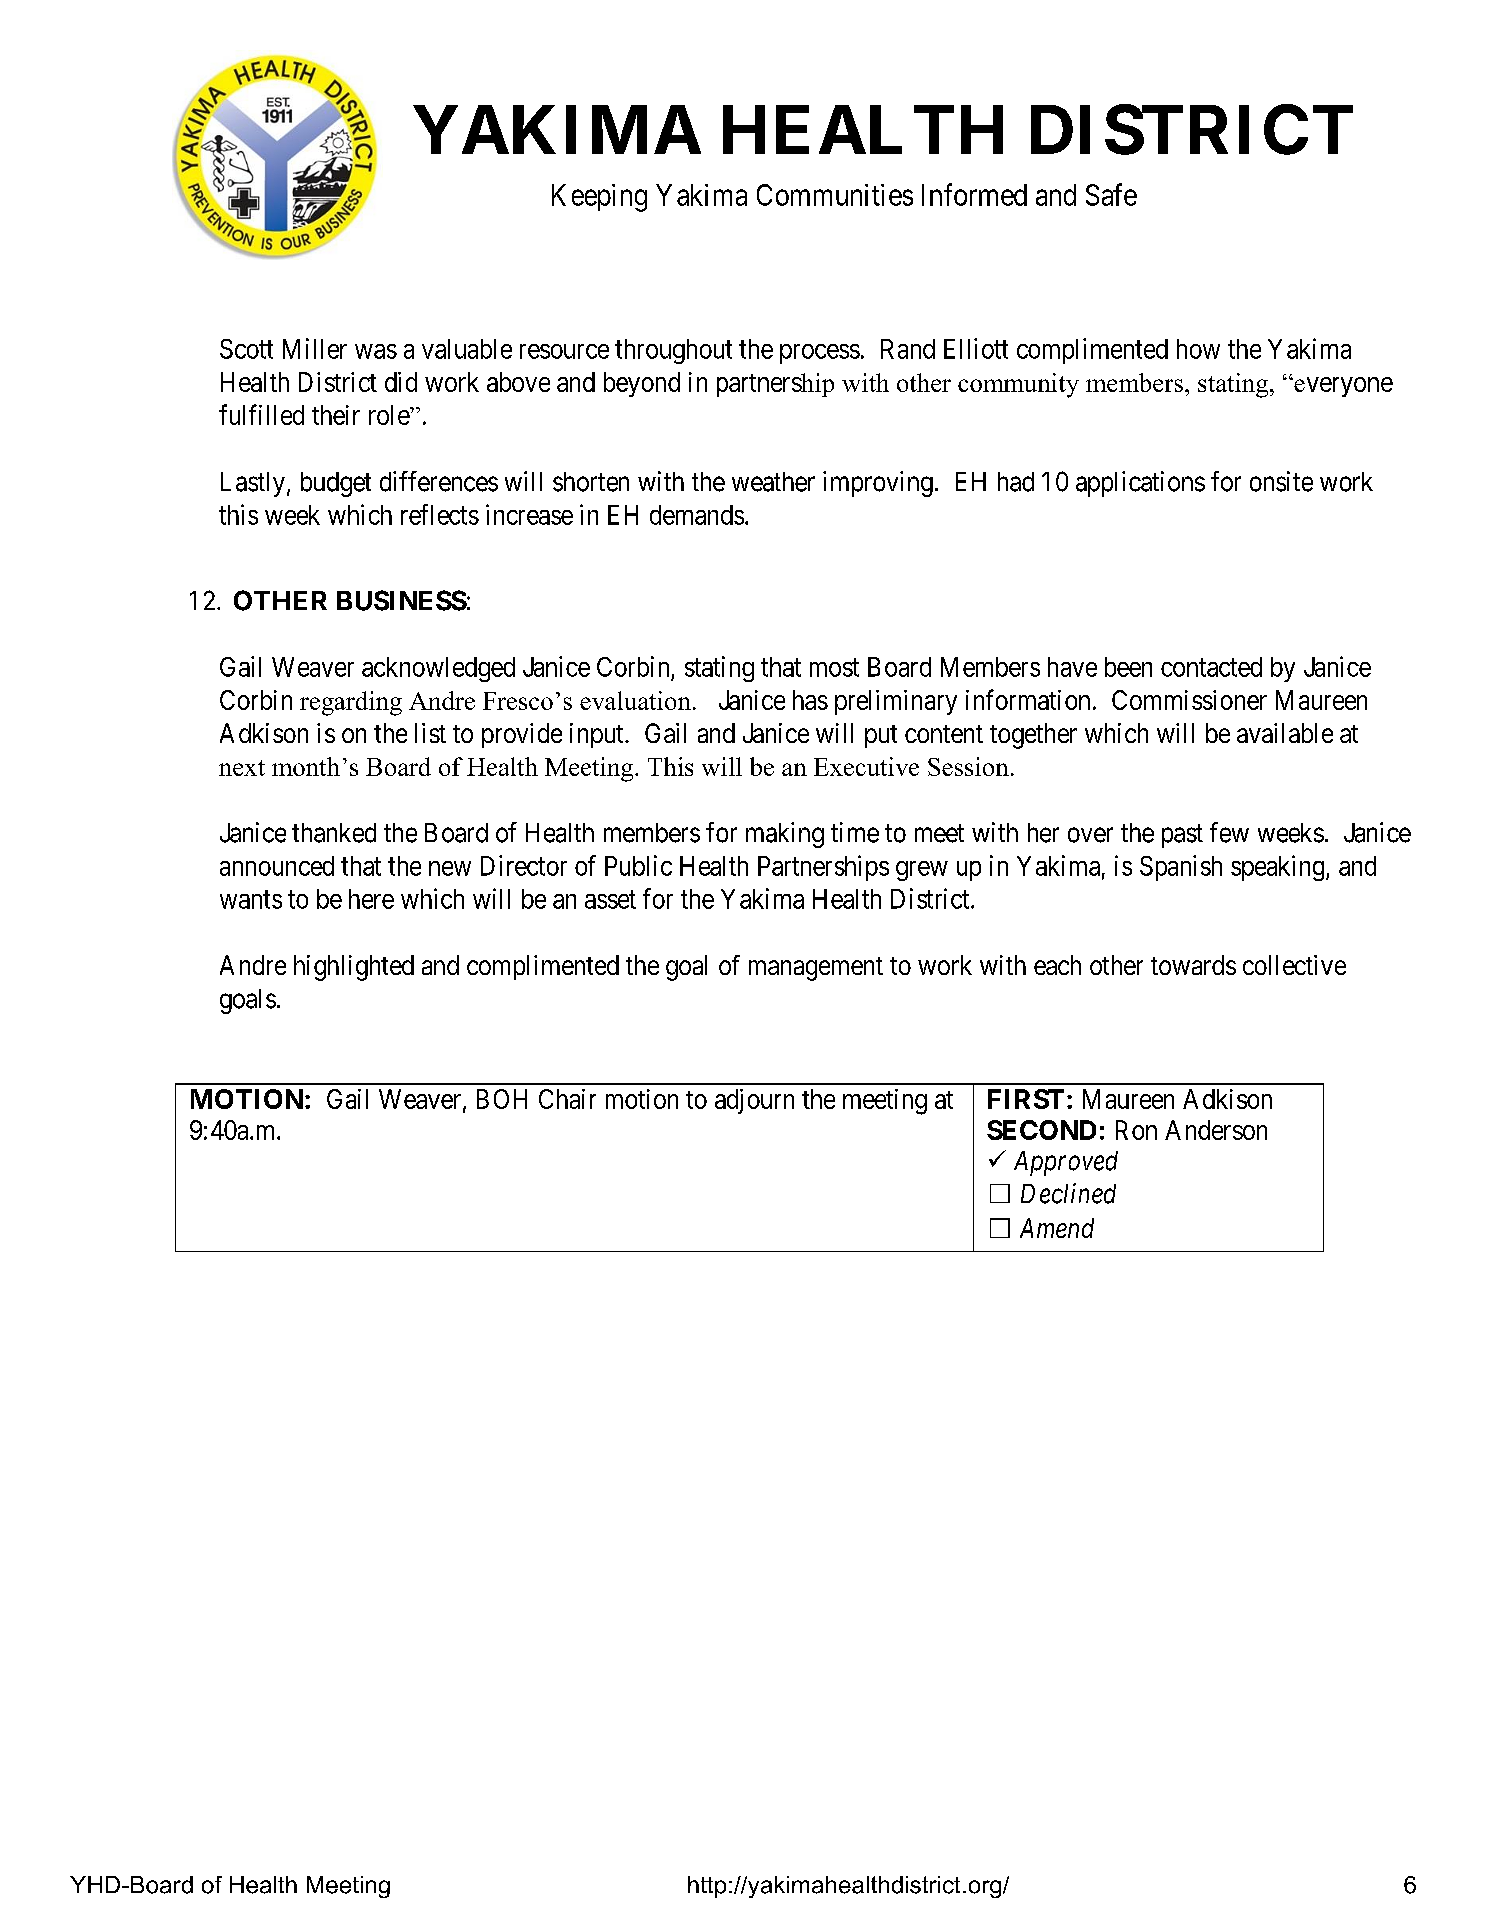 The width and height of the document is (1487, 1924). What do you see at coordinates (390, 415) in the document?
I see `role` at bounding box center [390, 415].
